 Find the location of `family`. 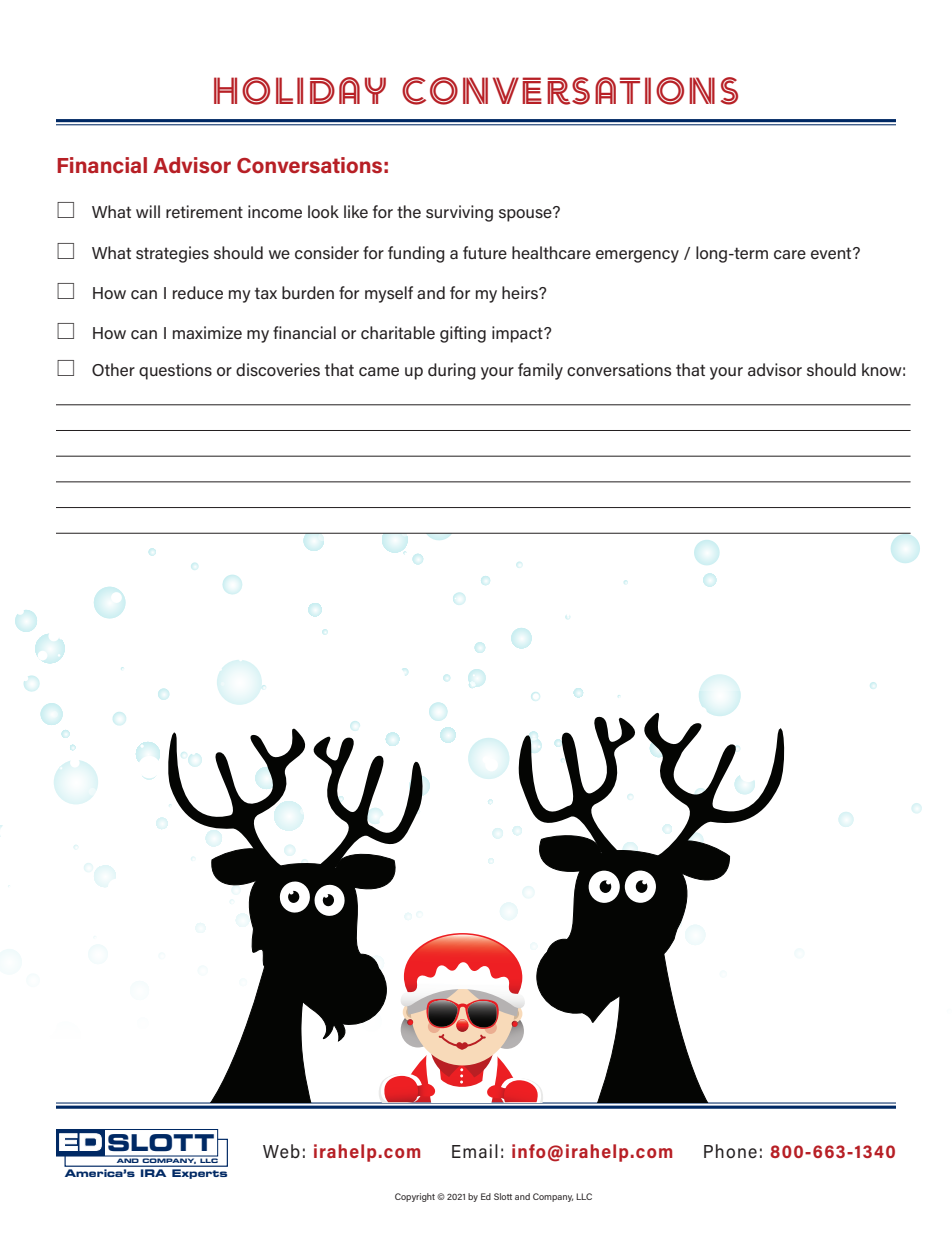

family is located at coordinates (540, 371).
